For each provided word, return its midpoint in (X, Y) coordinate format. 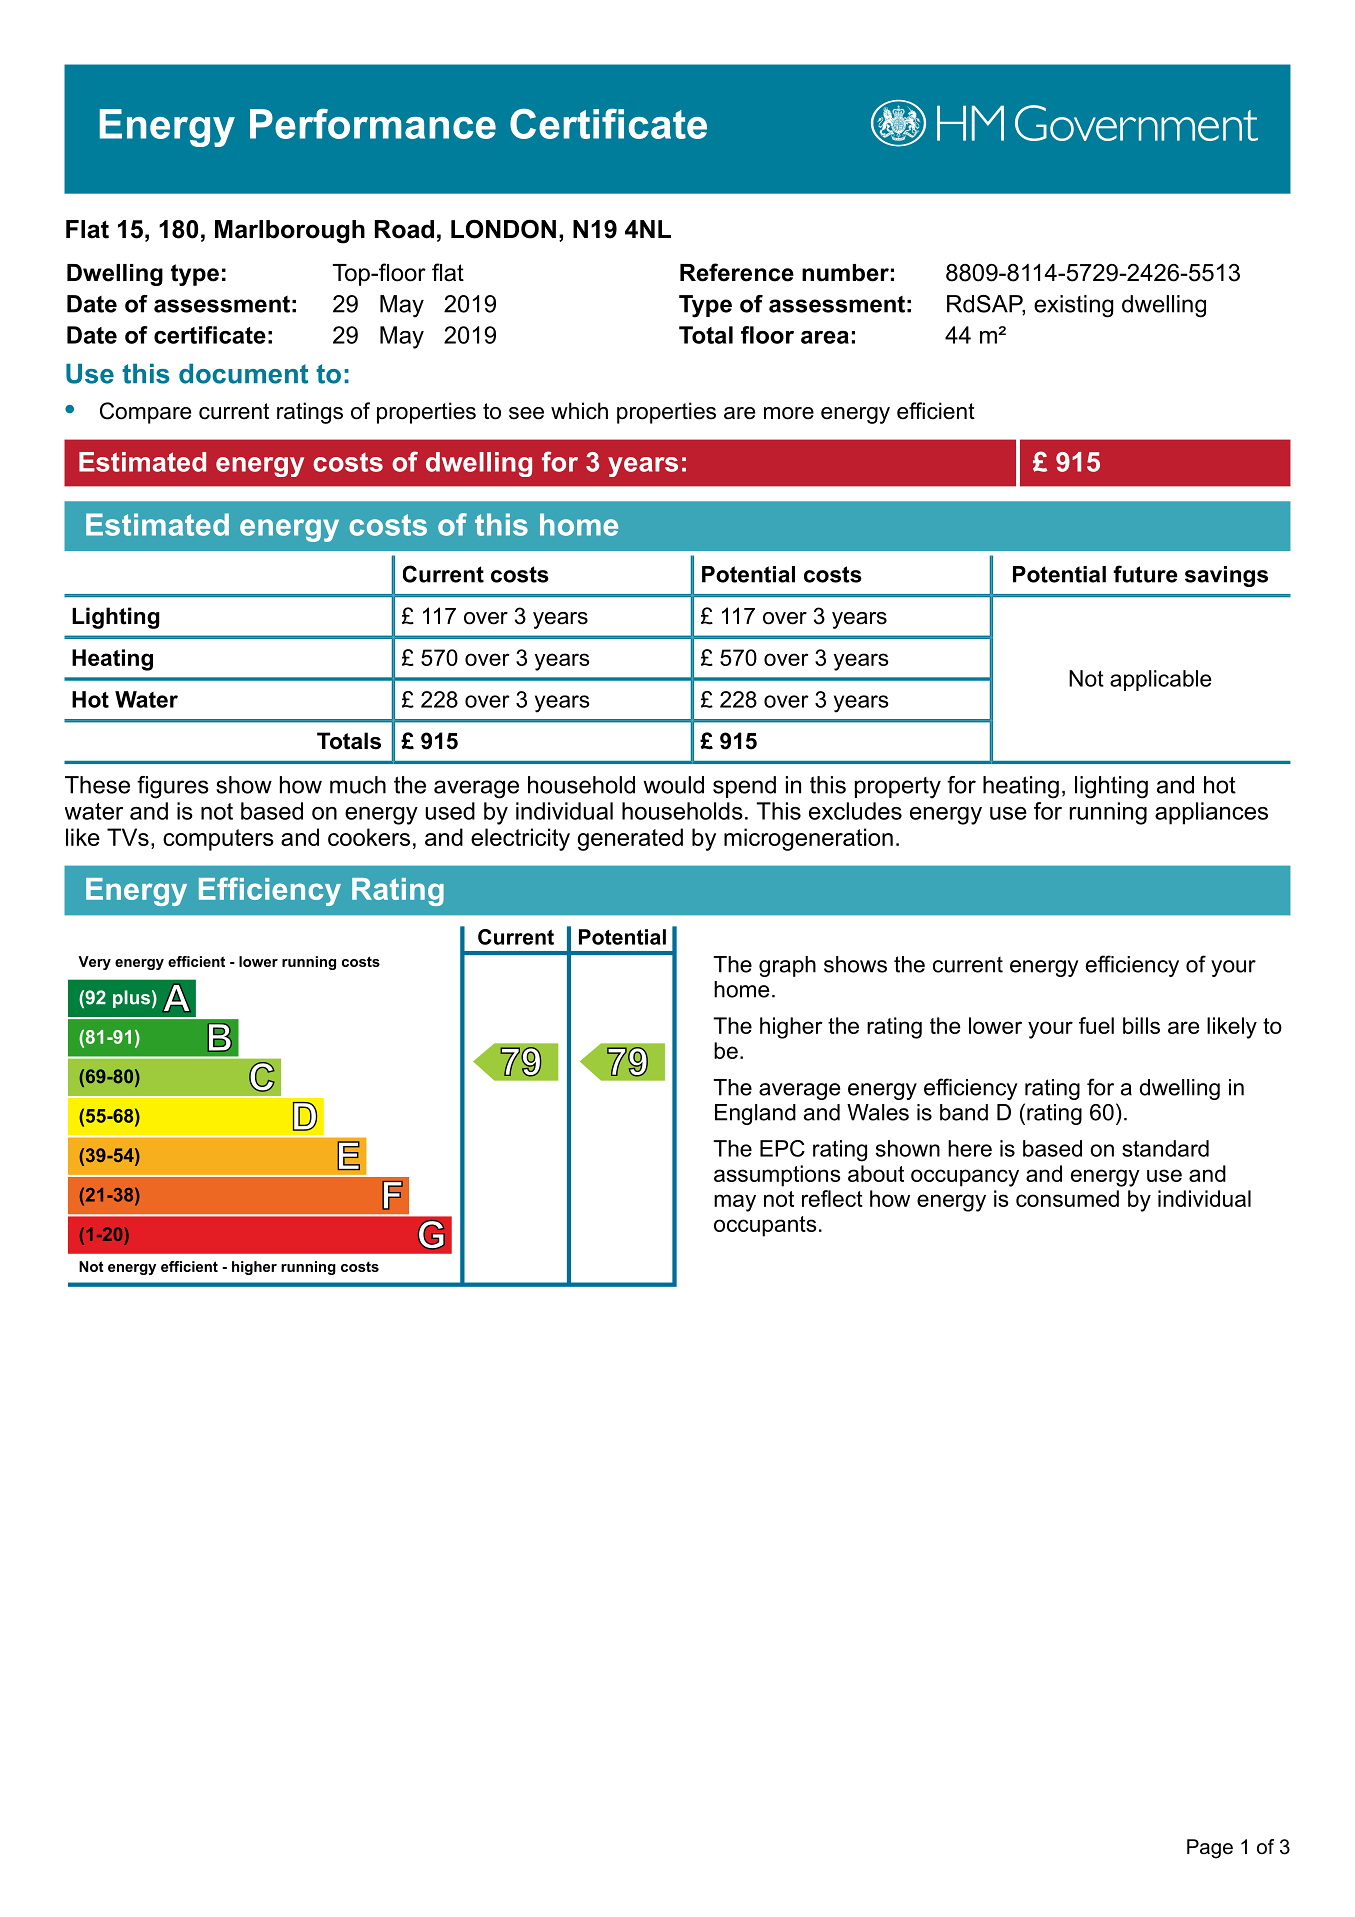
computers (218, 840)
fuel (1096, 1025)
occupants (765, 1226)
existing (1074, 306)
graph (787, 966)
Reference (737, 272)
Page (1210, 1849)
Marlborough (290, 232)
